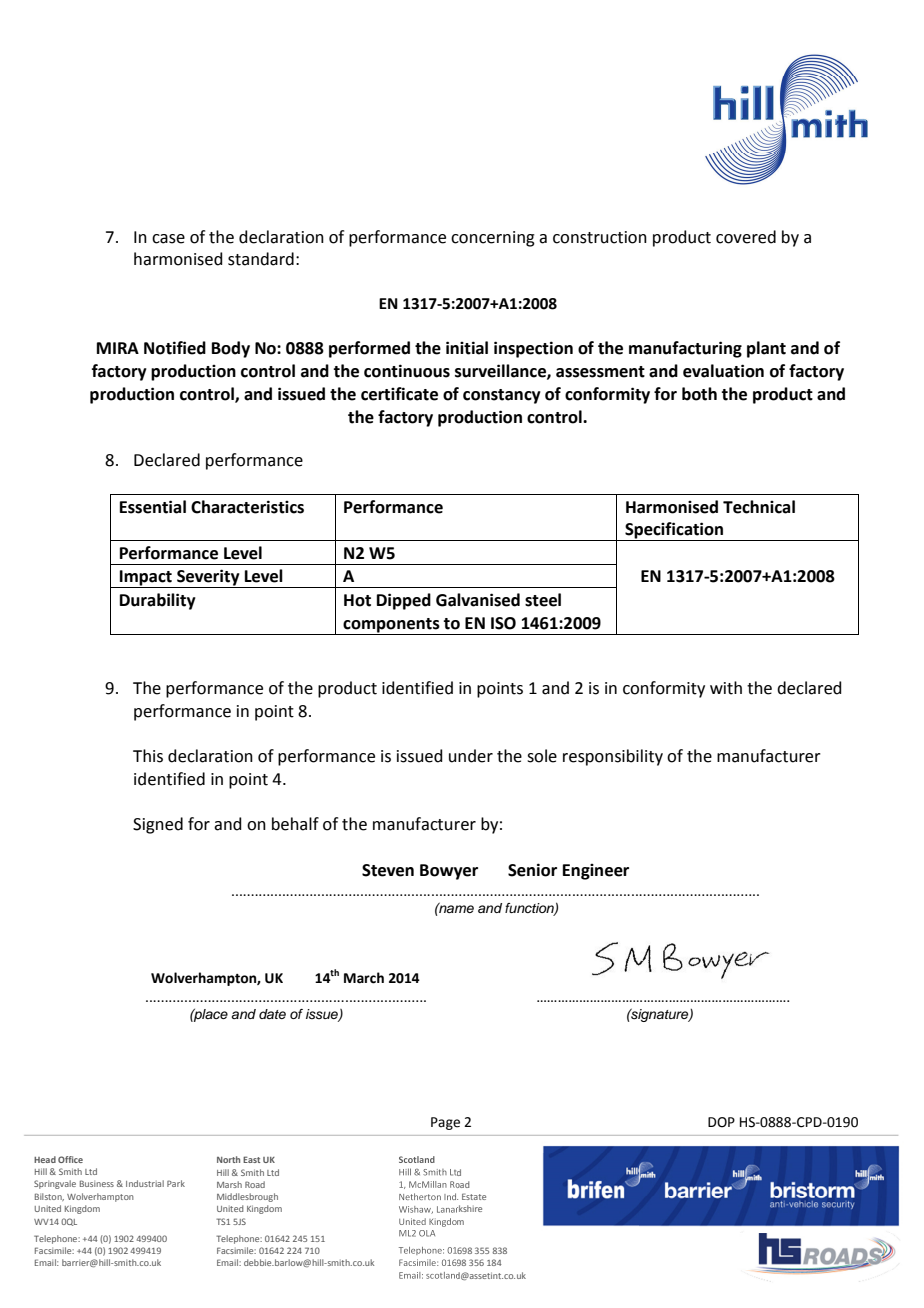  I want to click on Engineer, so click(596, 872).
